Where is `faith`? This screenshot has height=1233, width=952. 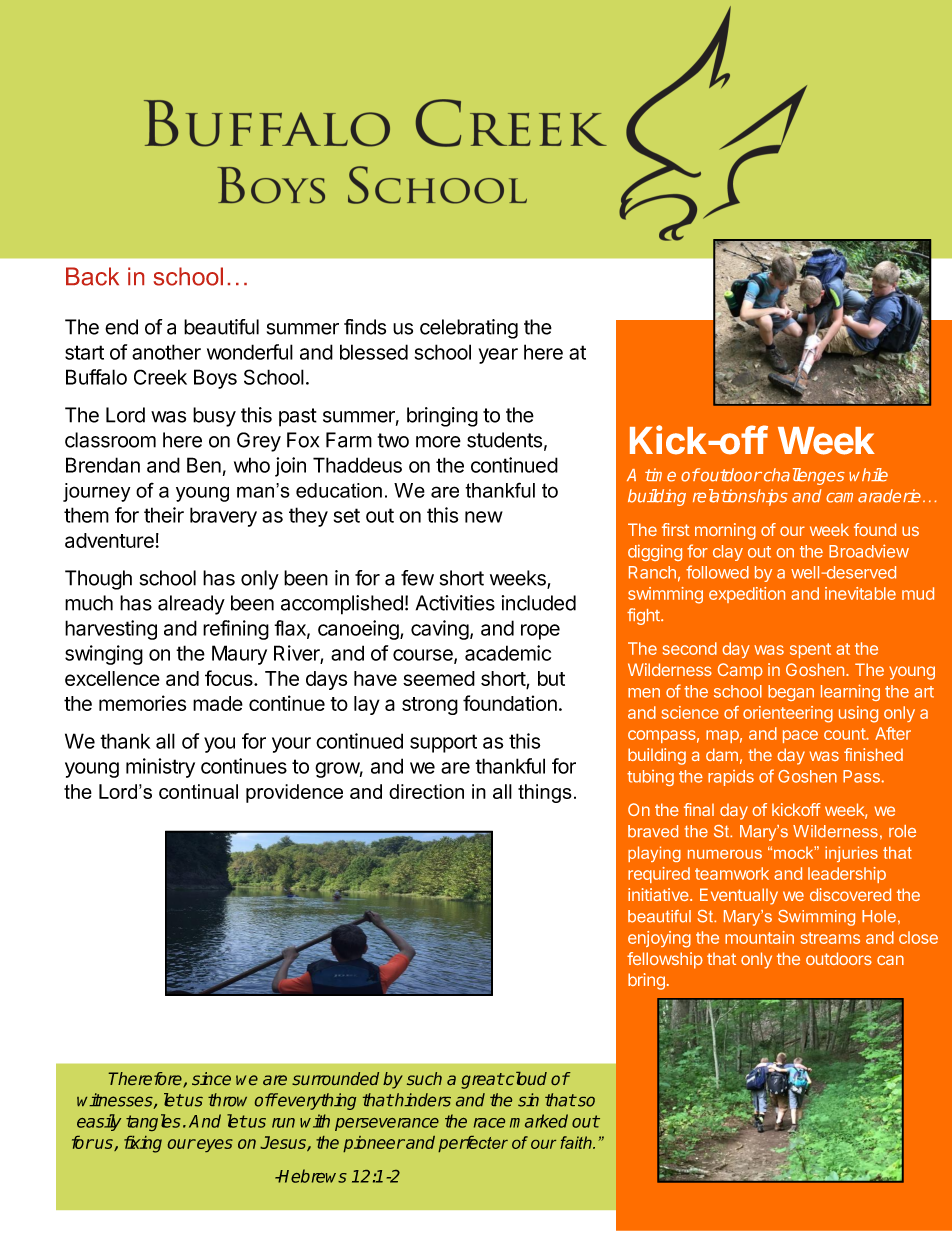 faith is located at coordinates (577, 1142).
